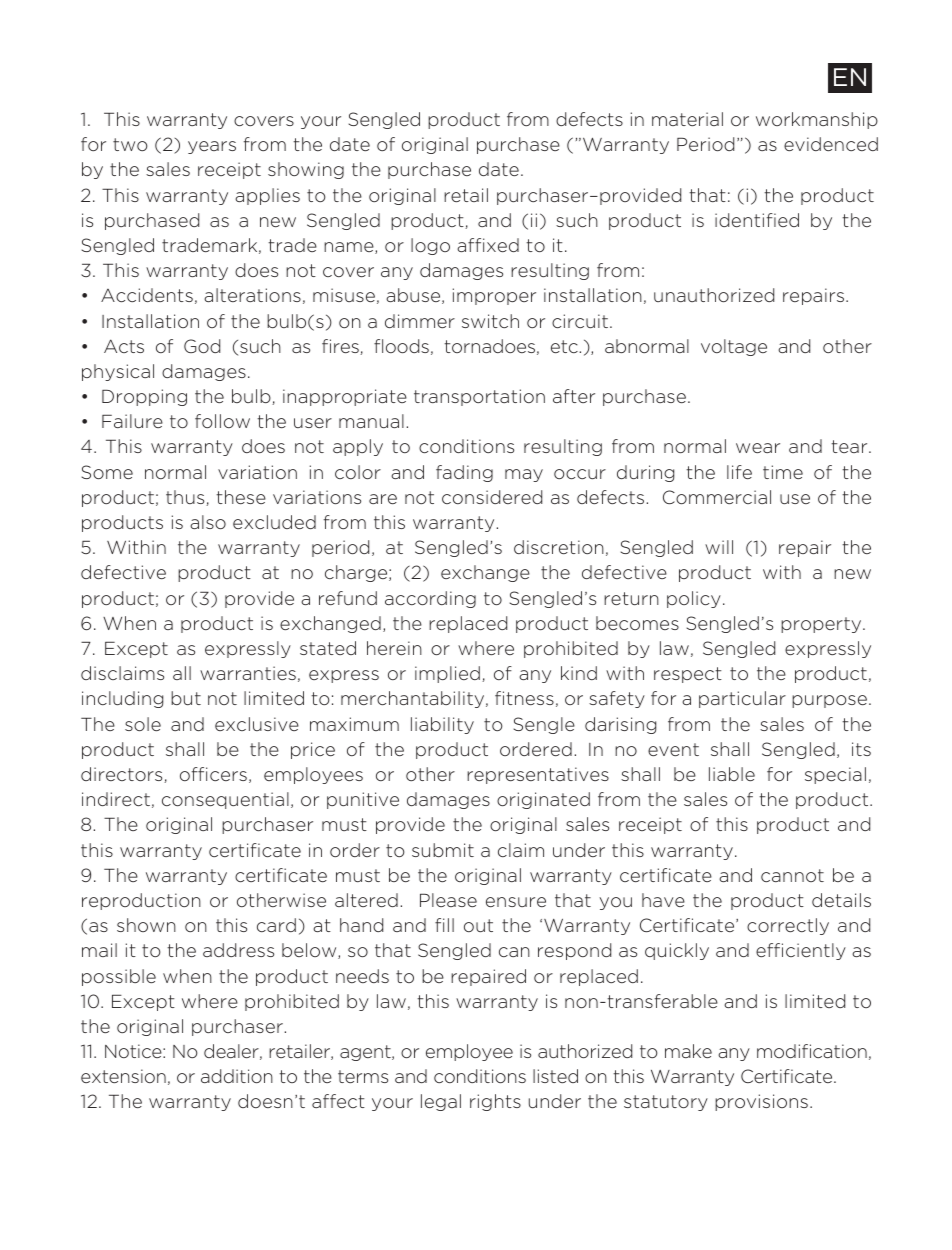  I want to click on voltage, so click(734, 347).
